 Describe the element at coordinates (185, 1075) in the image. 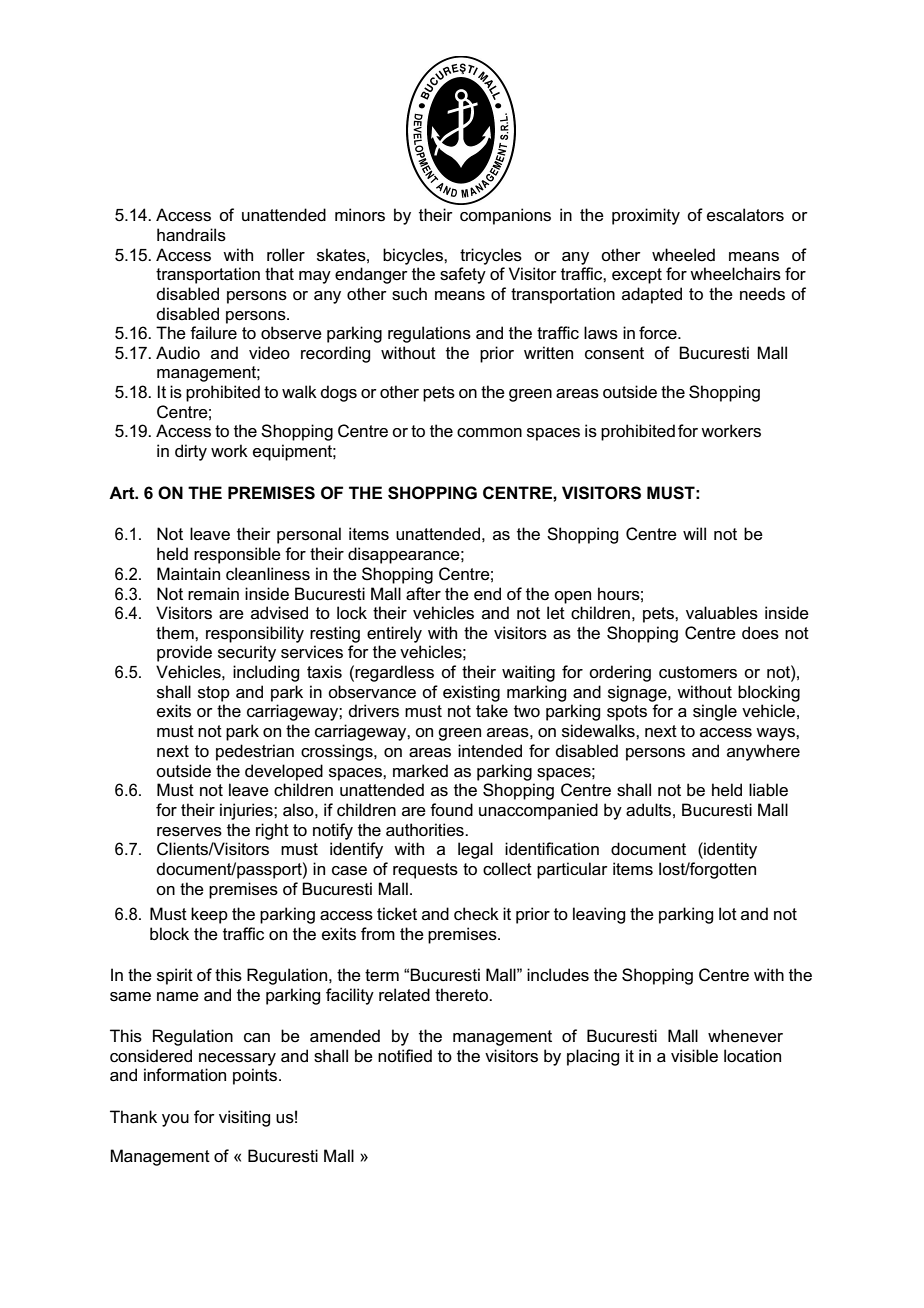

I see `information` at that location.
